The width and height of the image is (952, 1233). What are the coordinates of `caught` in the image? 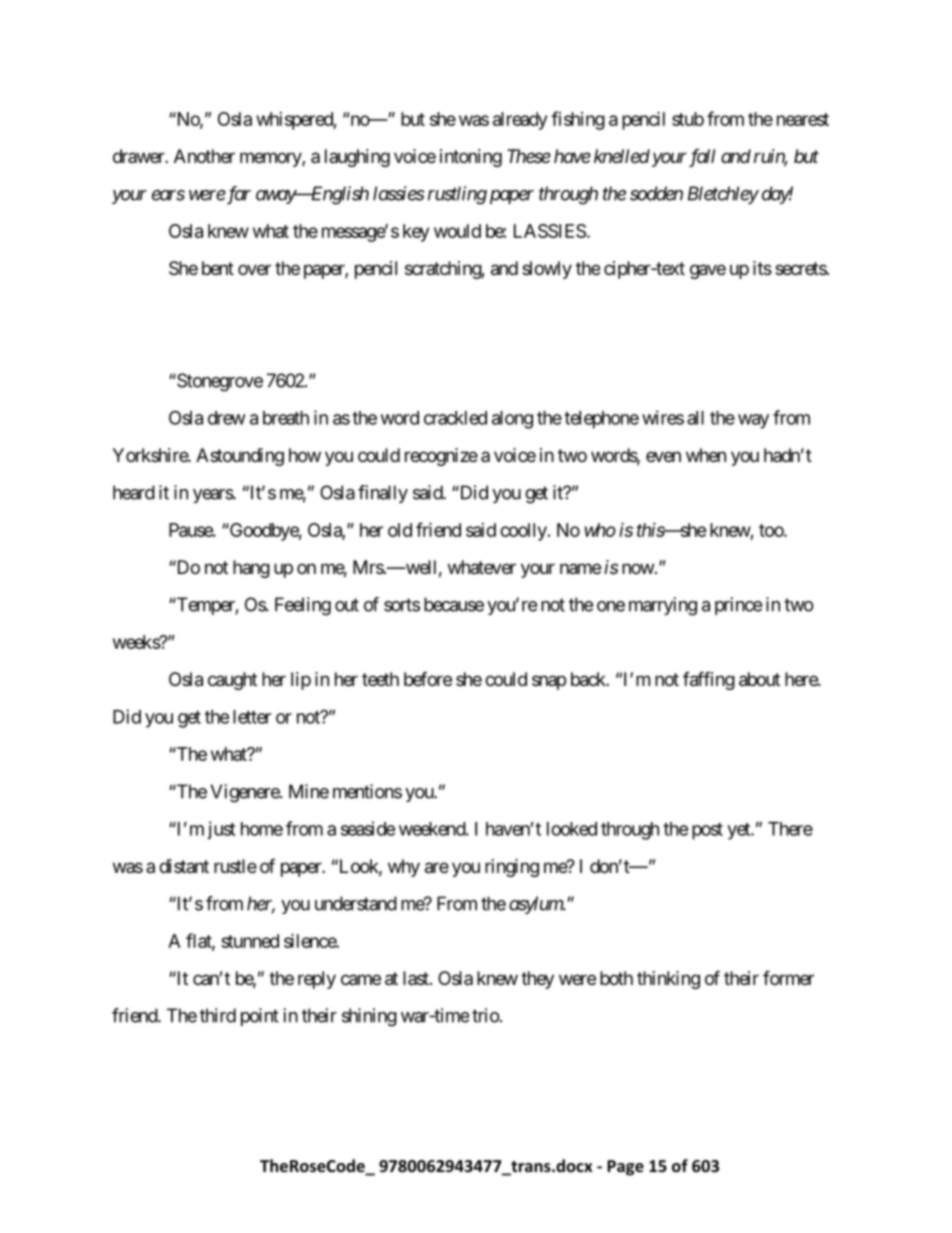 It's located at (232, 681).
